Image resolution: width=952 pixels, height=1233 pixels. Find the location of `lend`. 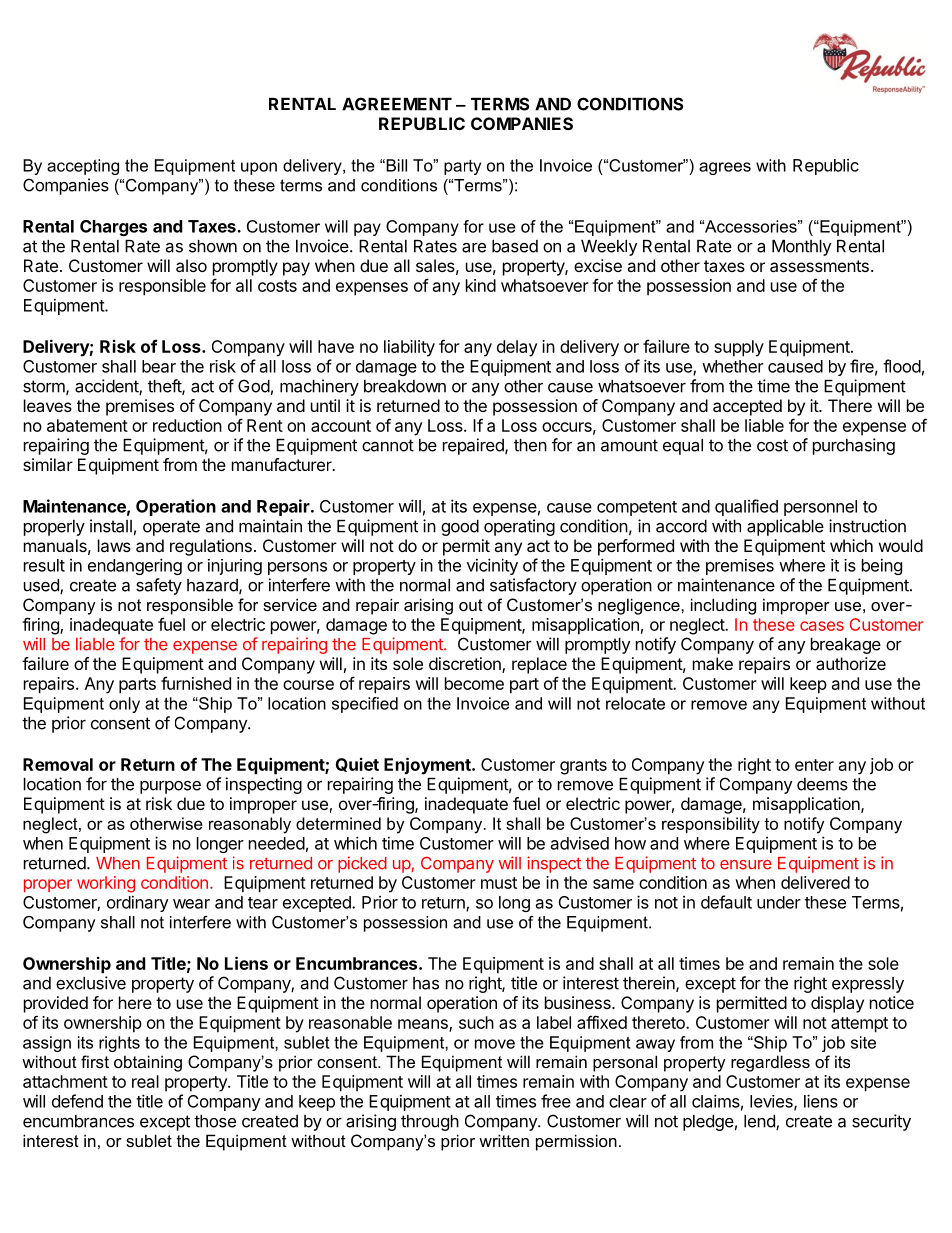

lend is located at coordinates (760, 1122).
